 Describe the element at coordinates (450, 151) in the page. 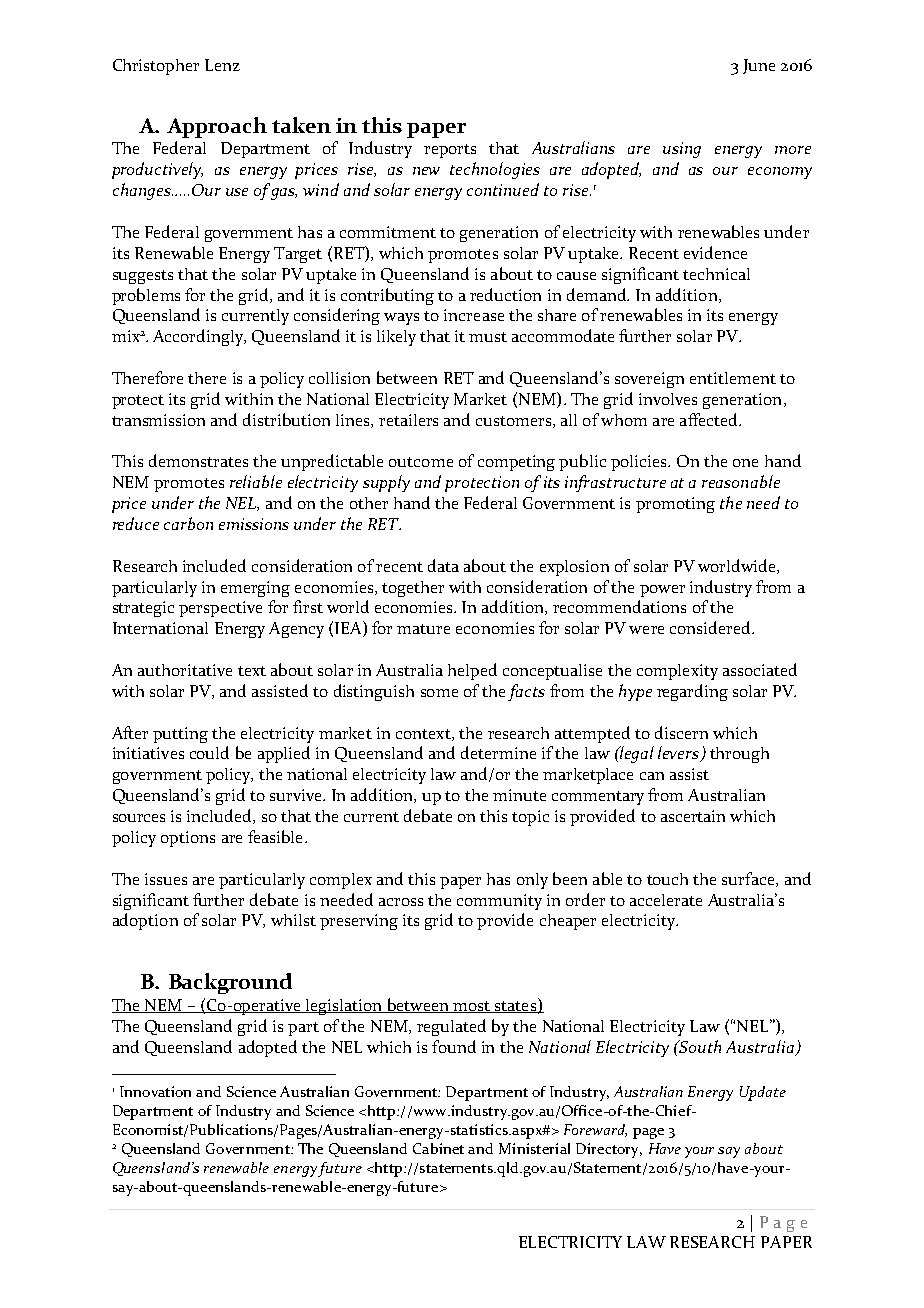

I see `reports` at that location.
